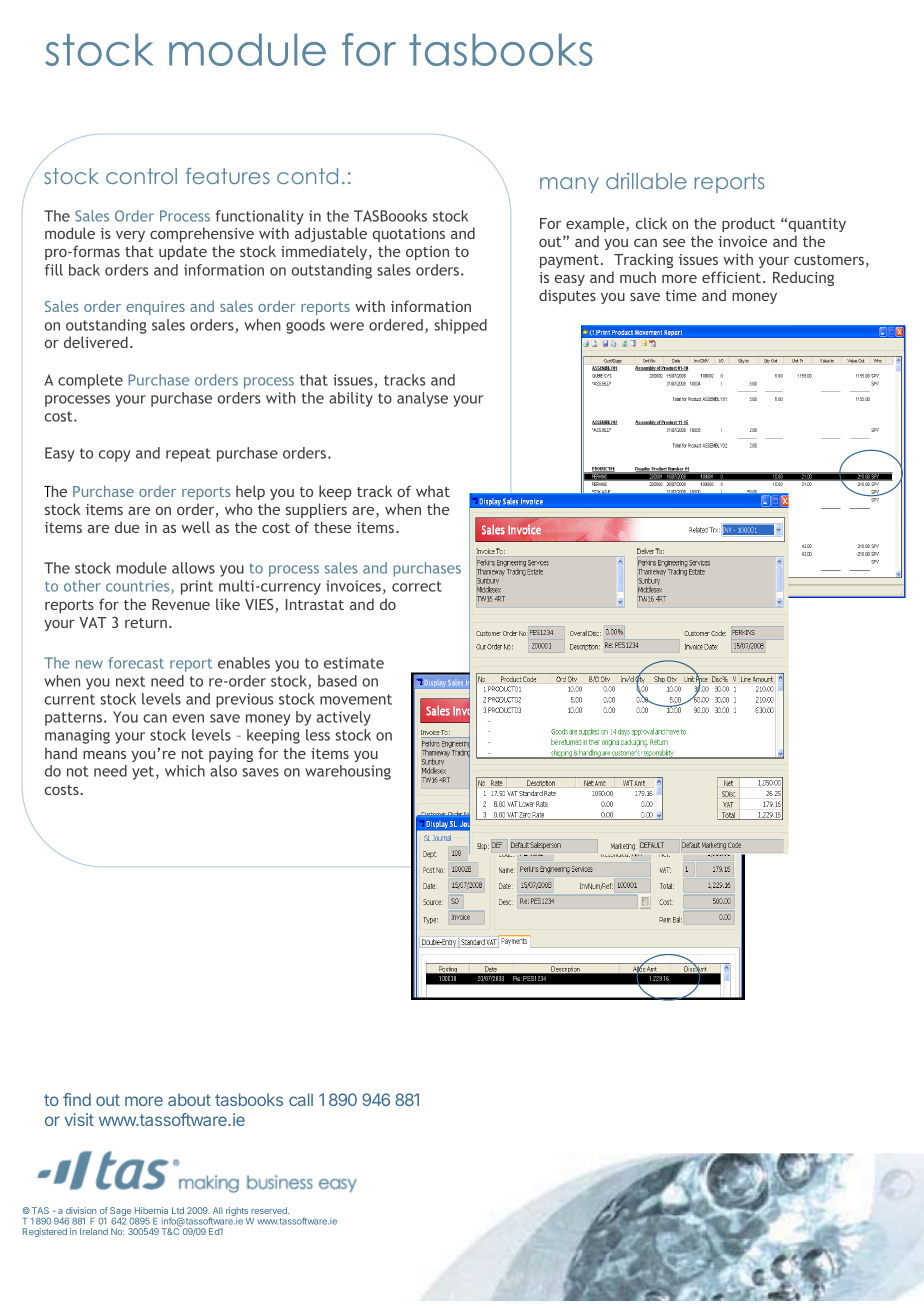  Describe the element at coordinates (143, 773) in the screenshot. I see `yet` at that location.
